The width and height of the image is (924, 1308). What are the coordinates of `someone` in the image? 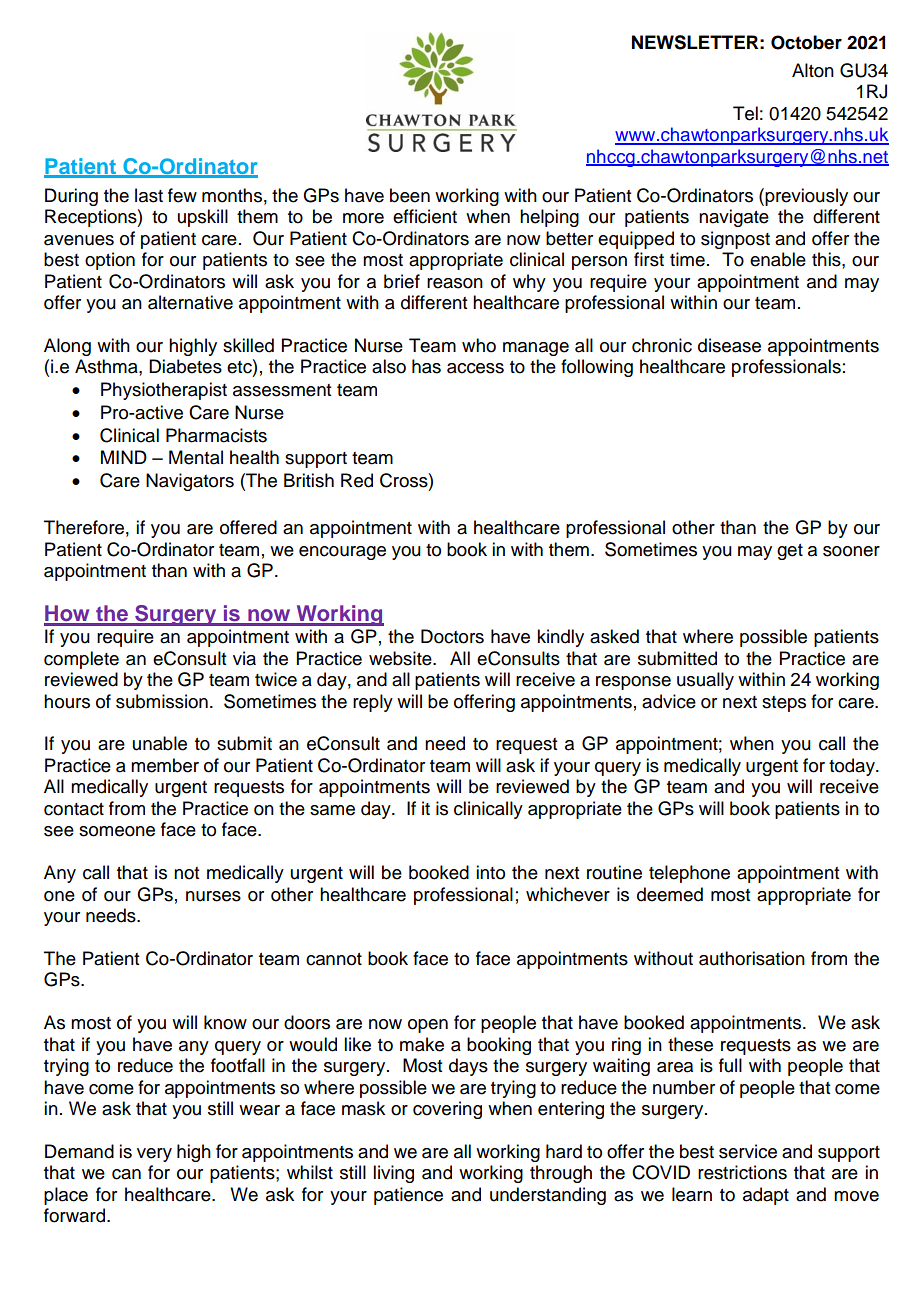 It's located at (117, 831).
